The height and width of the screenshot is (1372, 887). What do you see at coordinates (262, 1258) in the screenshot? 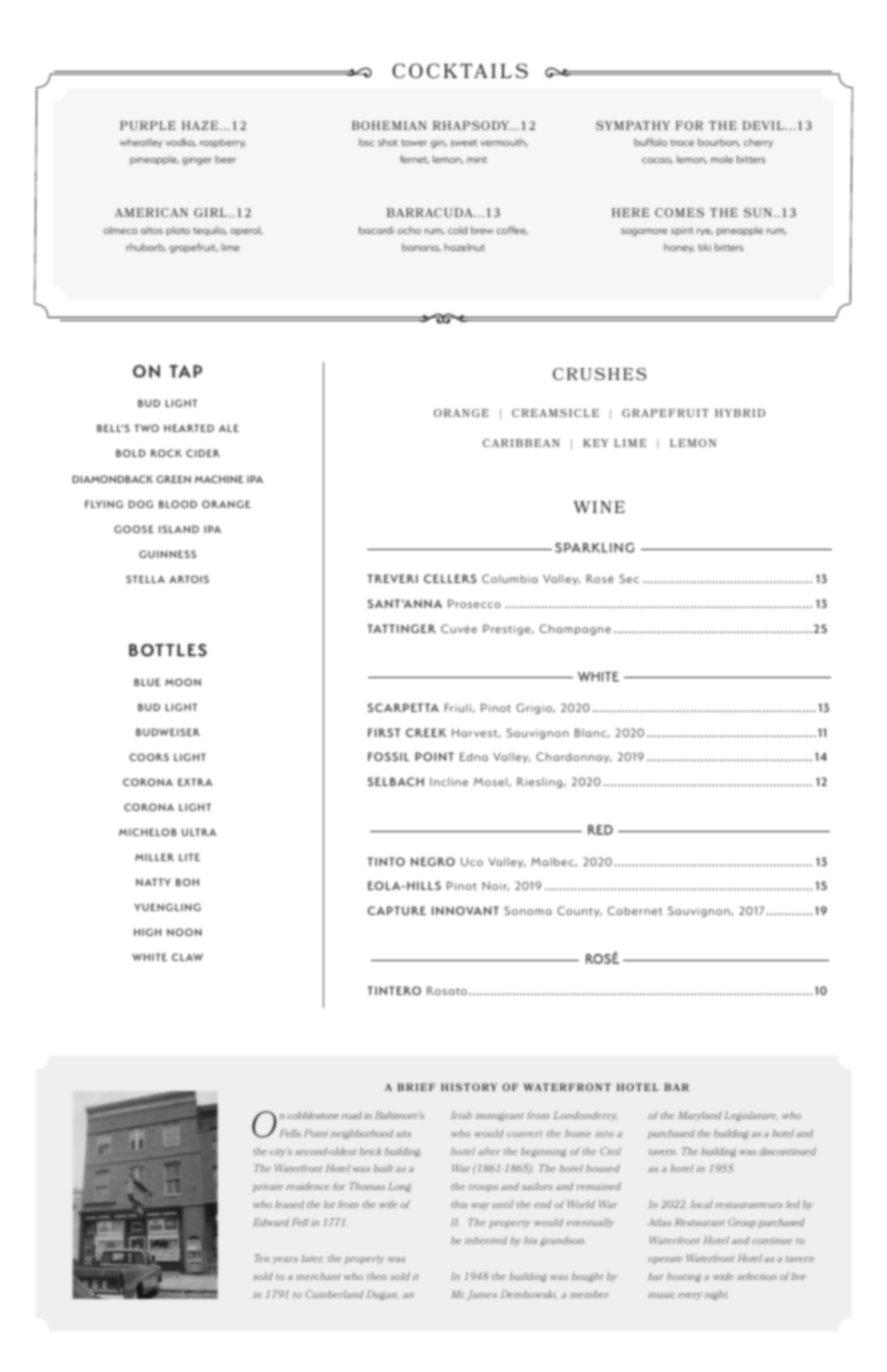
I see `Ten` at bounding box center [262, 1258].
